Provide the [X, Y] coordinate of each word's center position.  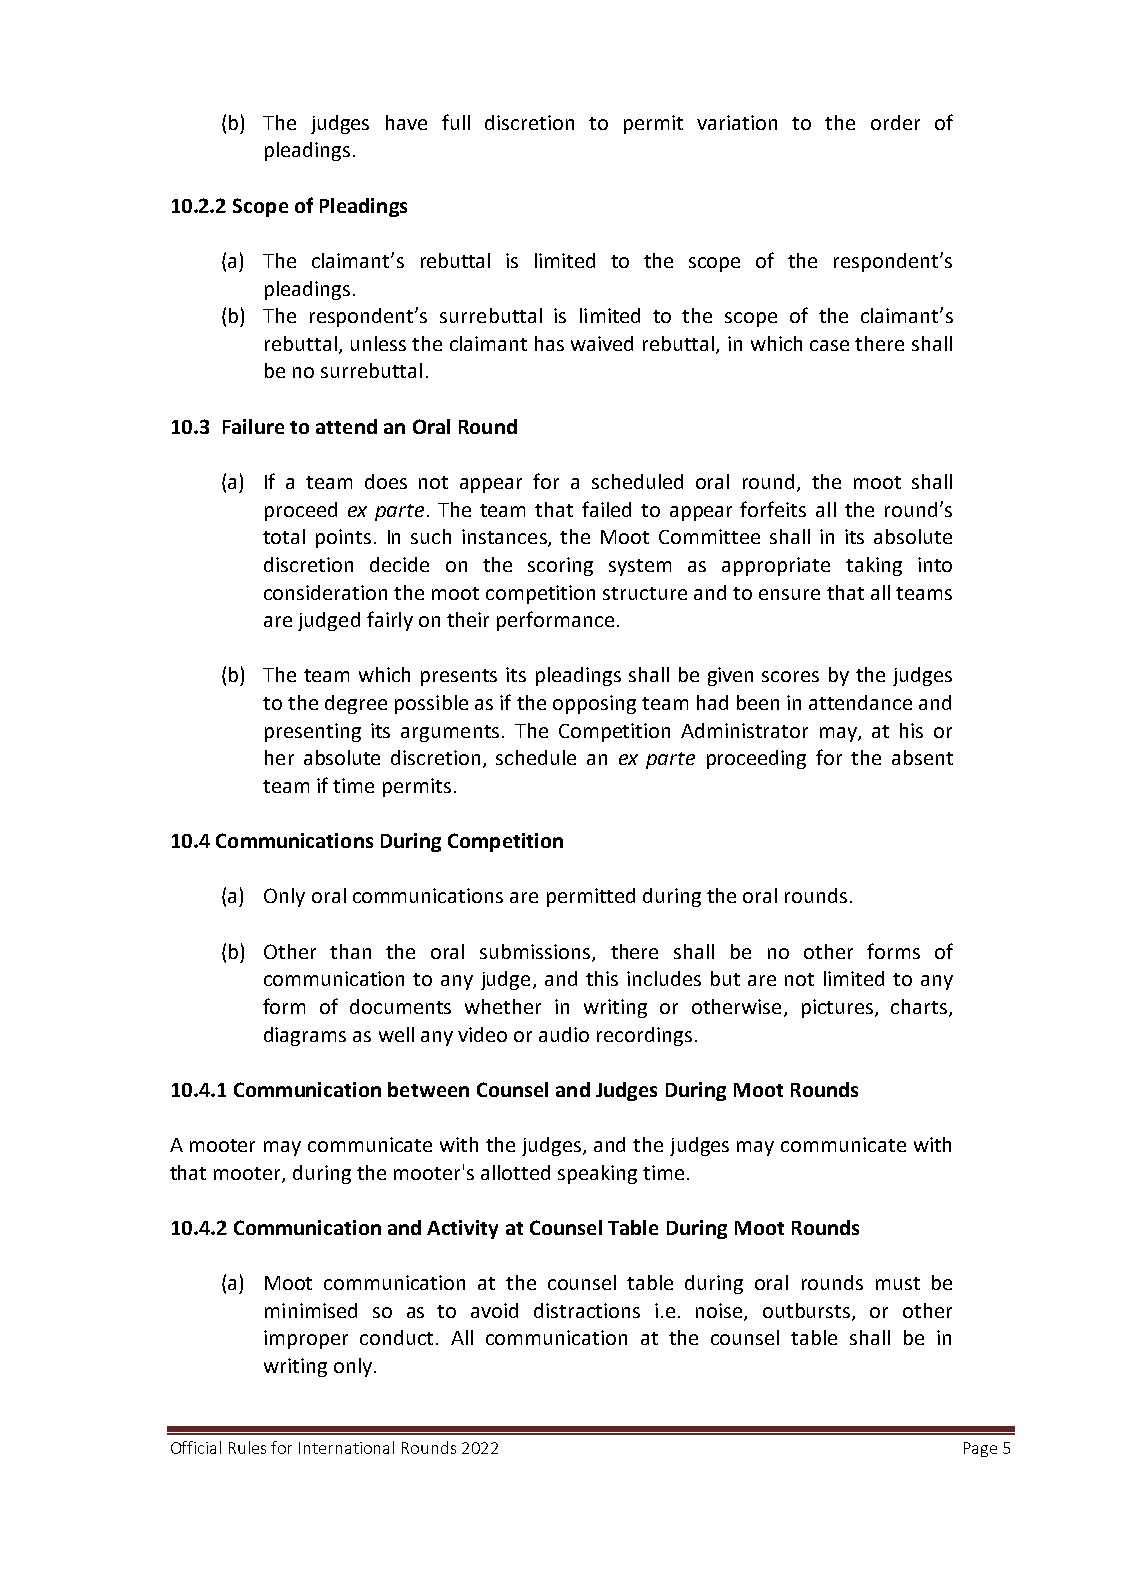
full [456, 122]
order [895, 122]
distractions [587, 1310]
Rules [247, 1447]
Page [980, 1449]
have [406, 122]
